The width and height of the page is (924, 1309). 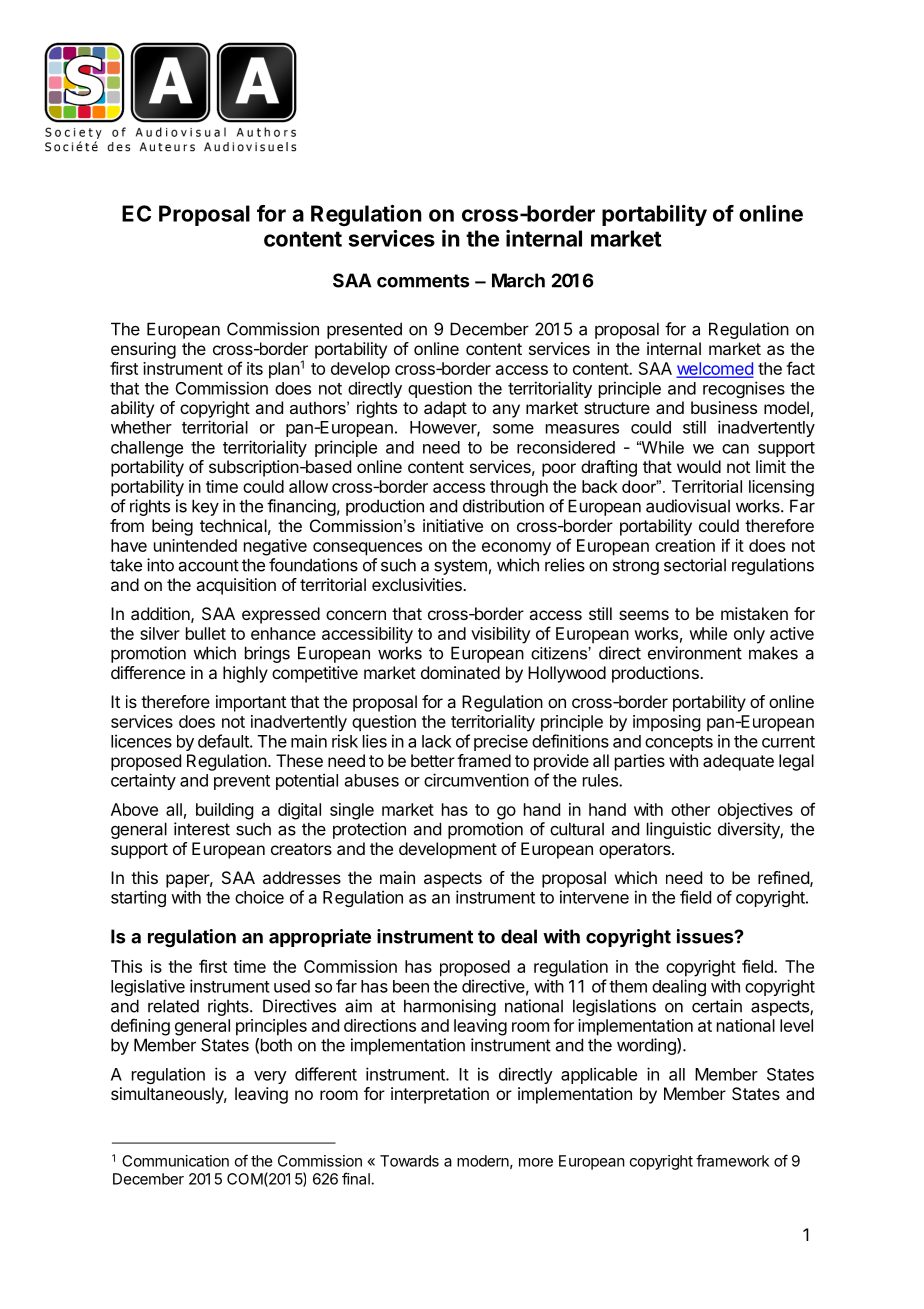 I want to click on concepts, so click(x=679, y=743).
